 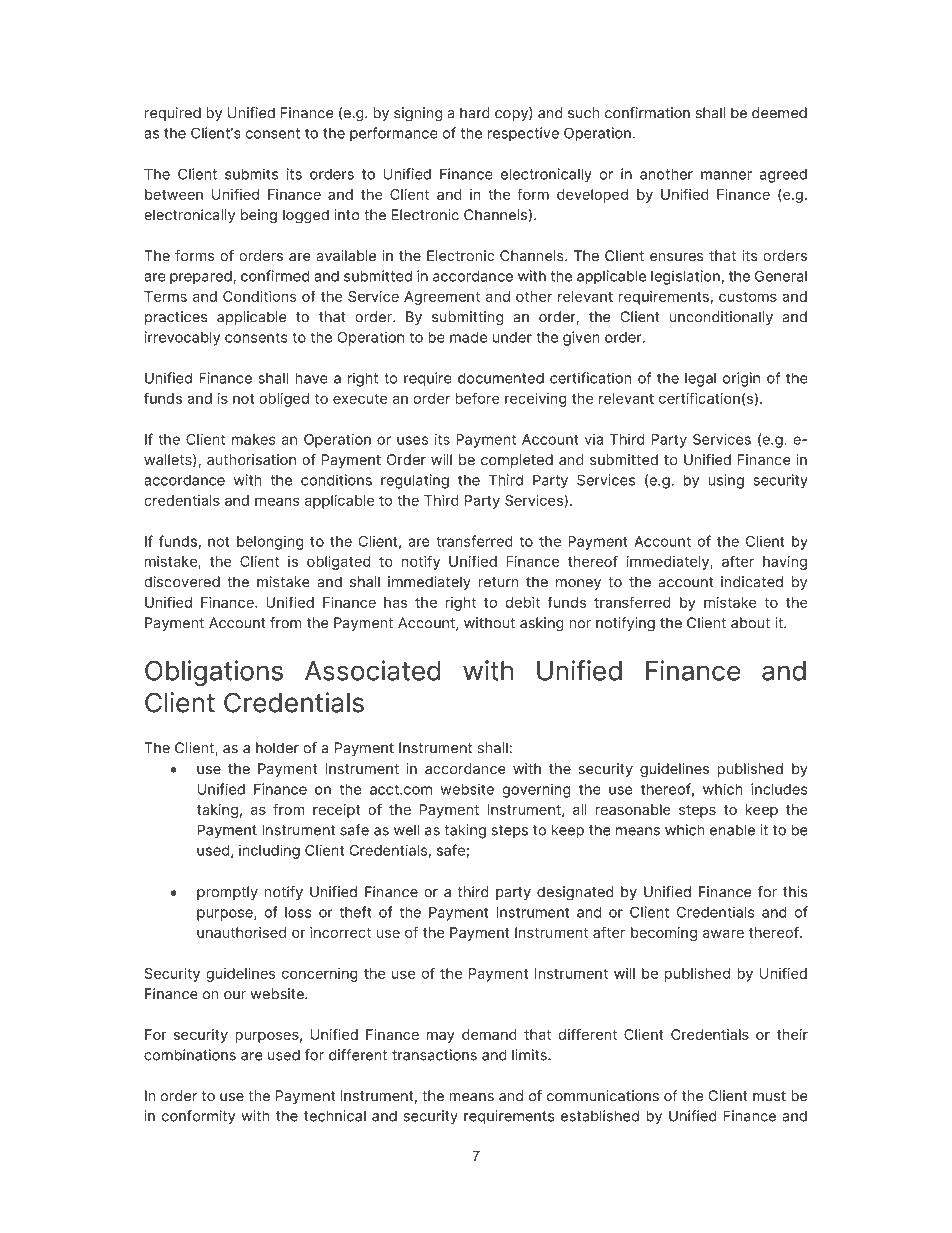 I want to click on submits, so click(x=251, y=174).
